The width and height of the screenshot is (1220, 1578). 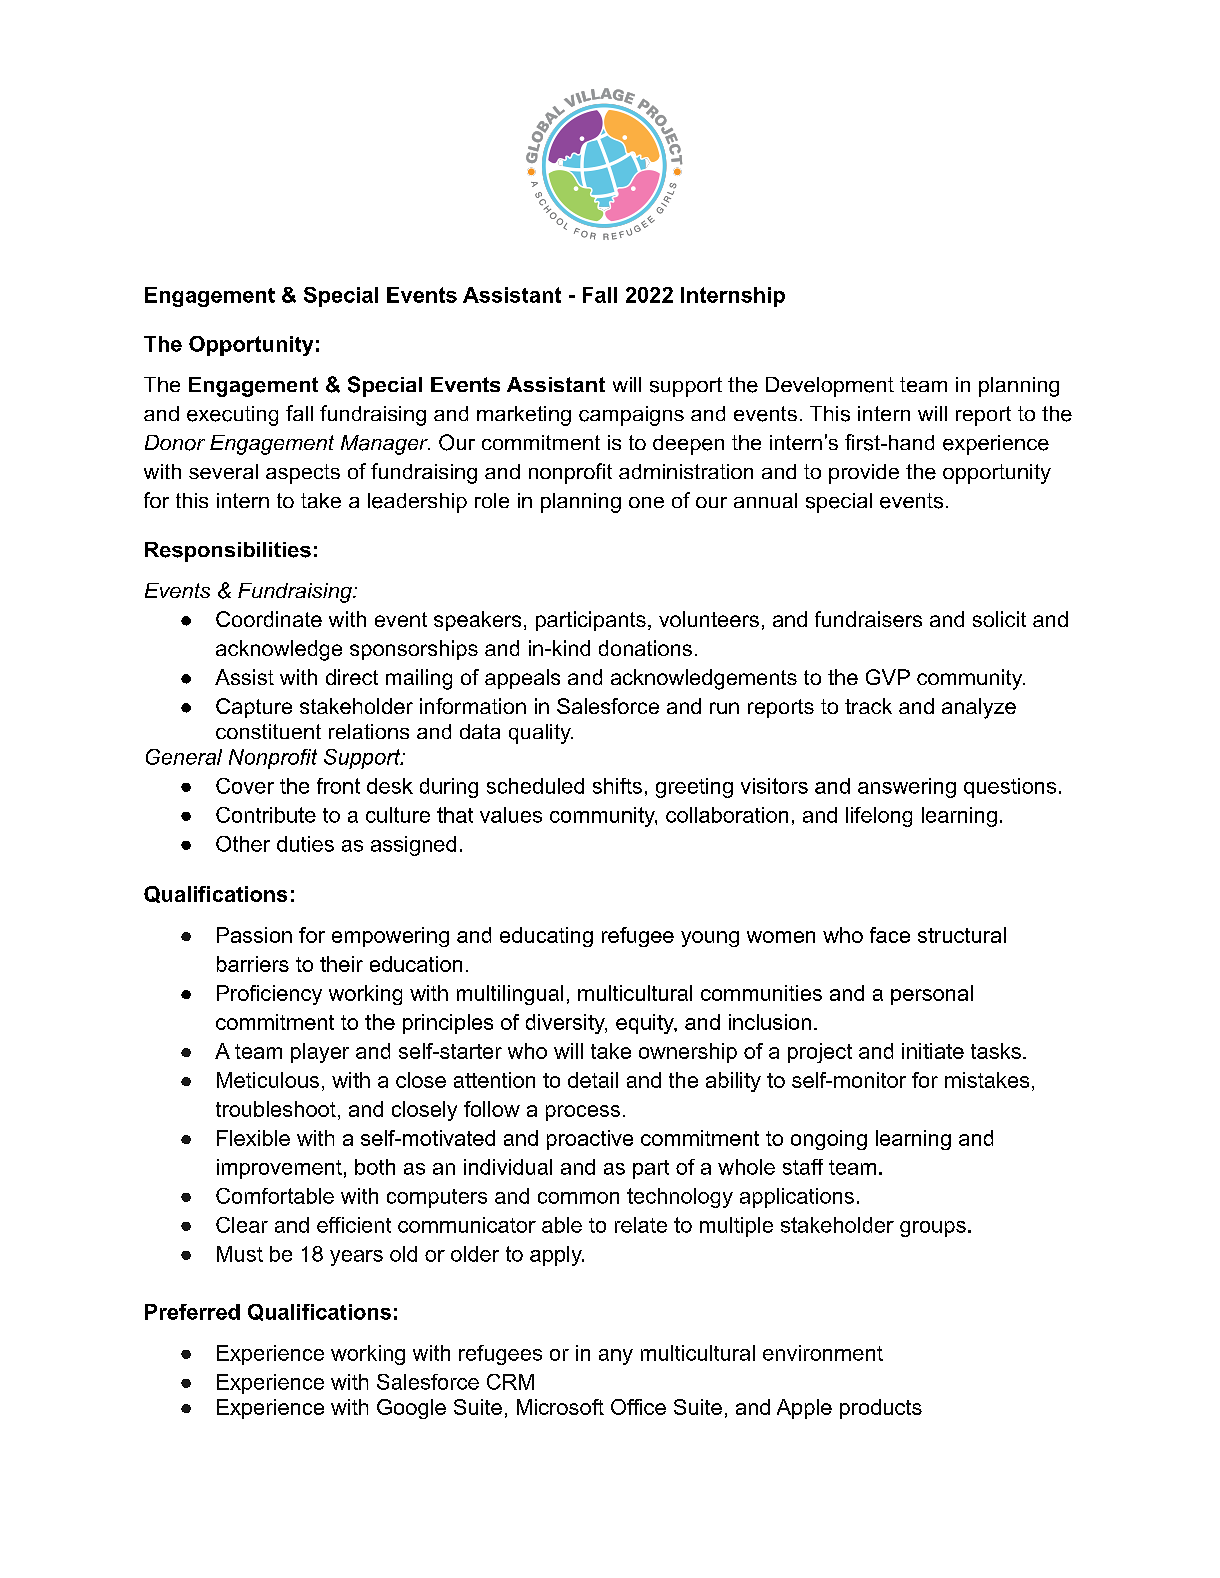 What do you see at coordinates (254, 935) in the screenshot?
I see `Passion` at bounding box center [254, 935].
